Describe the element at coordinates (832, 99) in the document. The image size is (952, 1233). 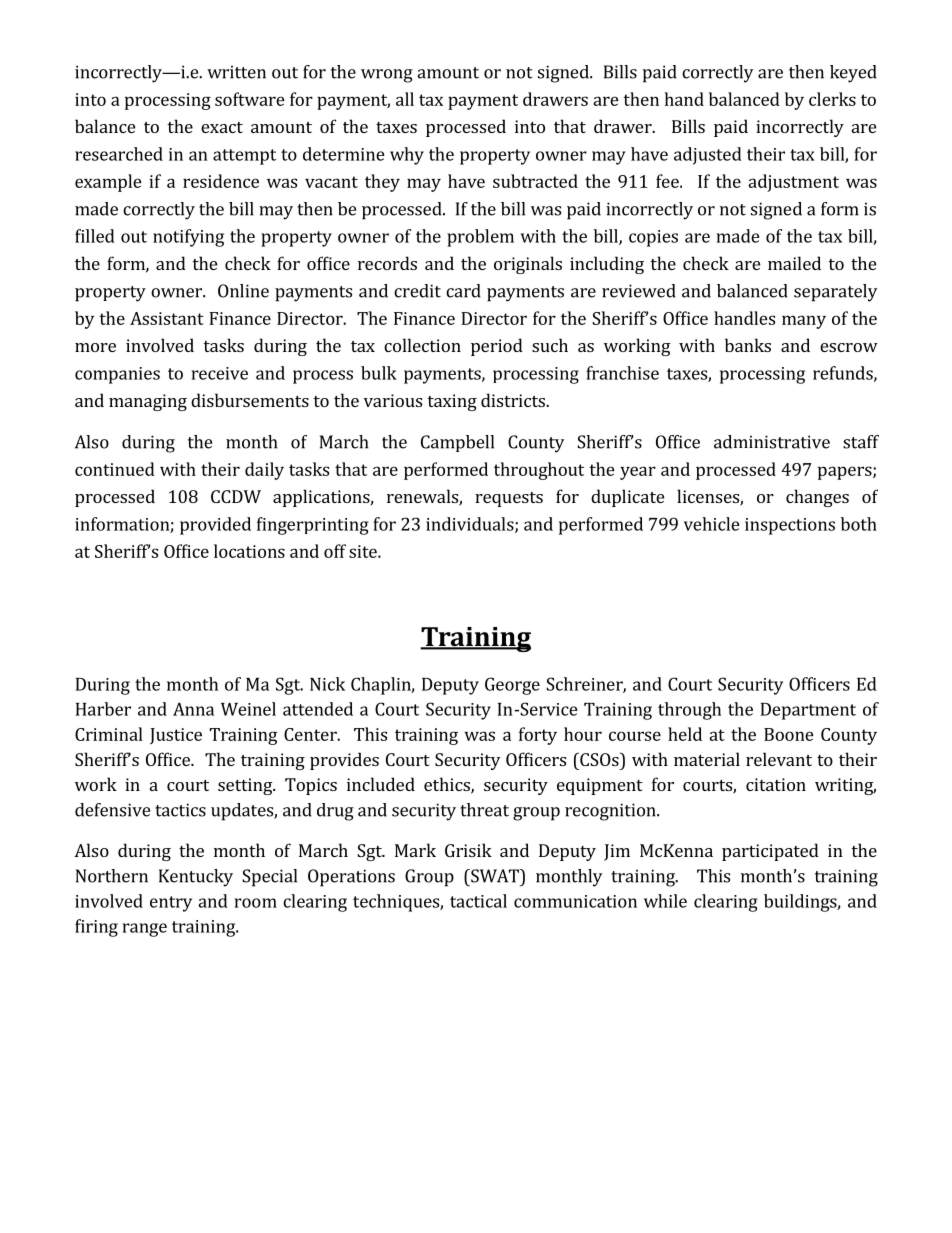
I see `clerks` at that location.
